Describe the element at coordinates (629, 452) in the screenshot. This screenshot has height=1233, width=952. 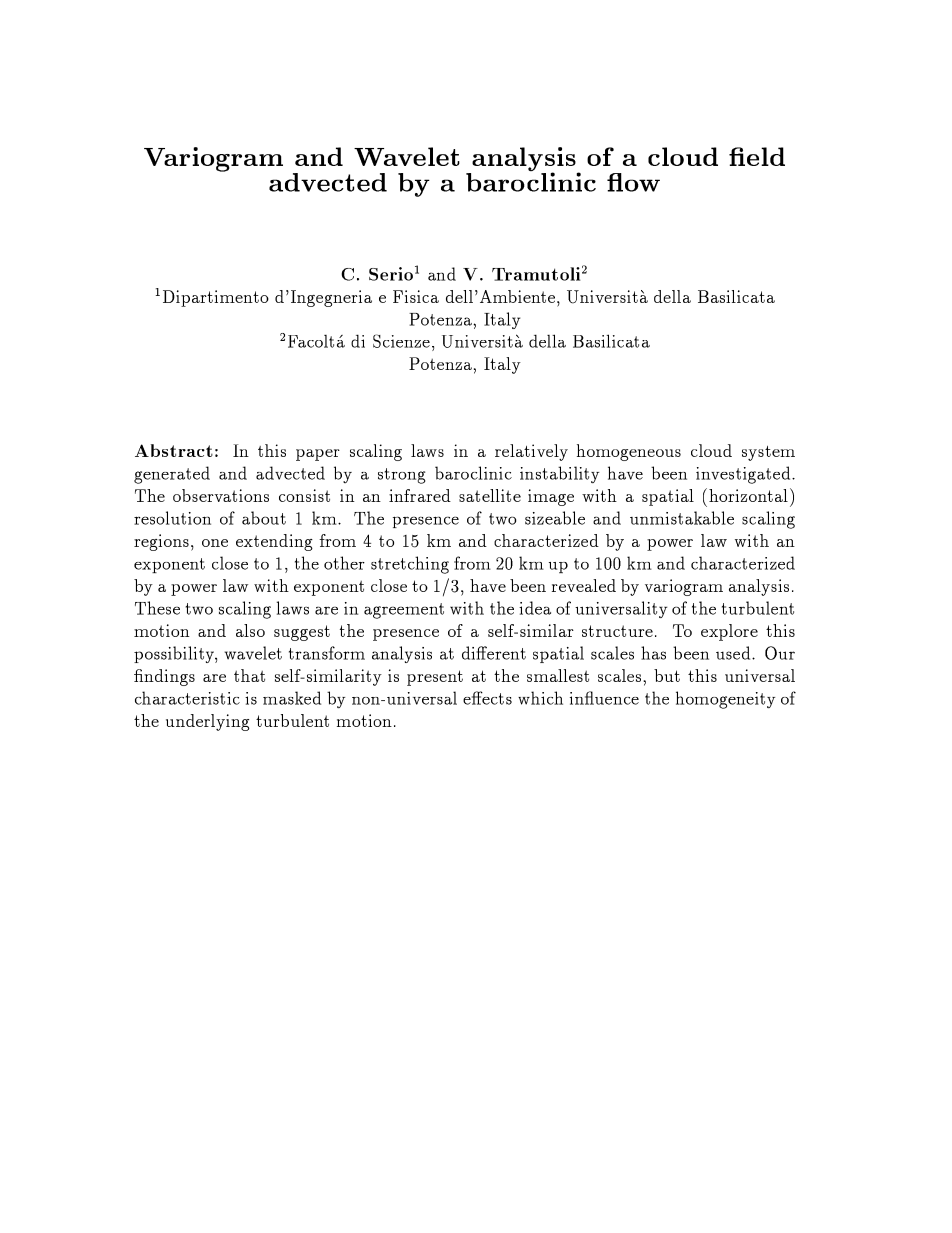
I see `homogeneous` at that location.
